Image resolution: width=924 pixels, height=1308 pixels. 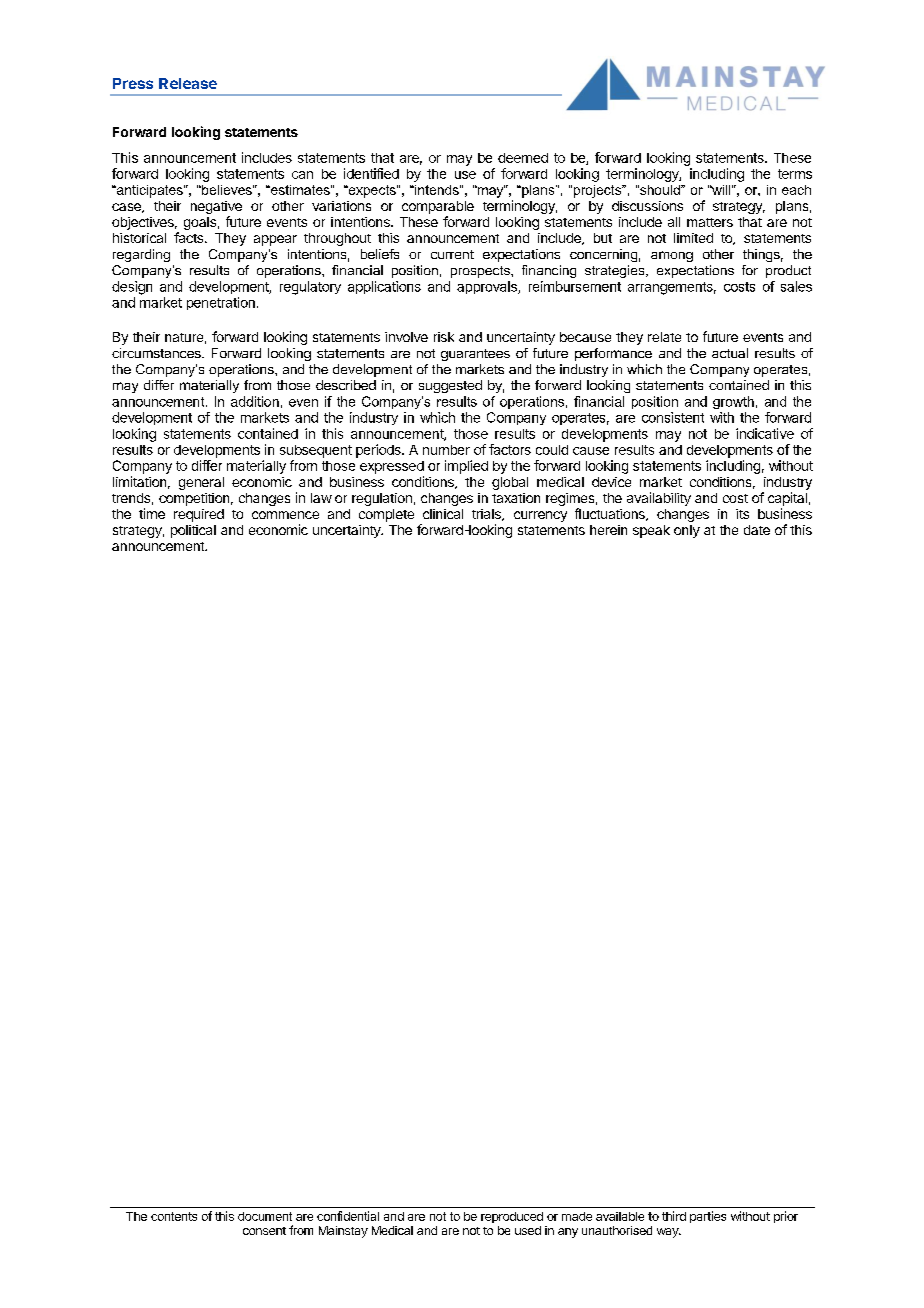 What do you see at coordinates (193, 531) in the document?
I see `political` at bounding box center [193, 531].
